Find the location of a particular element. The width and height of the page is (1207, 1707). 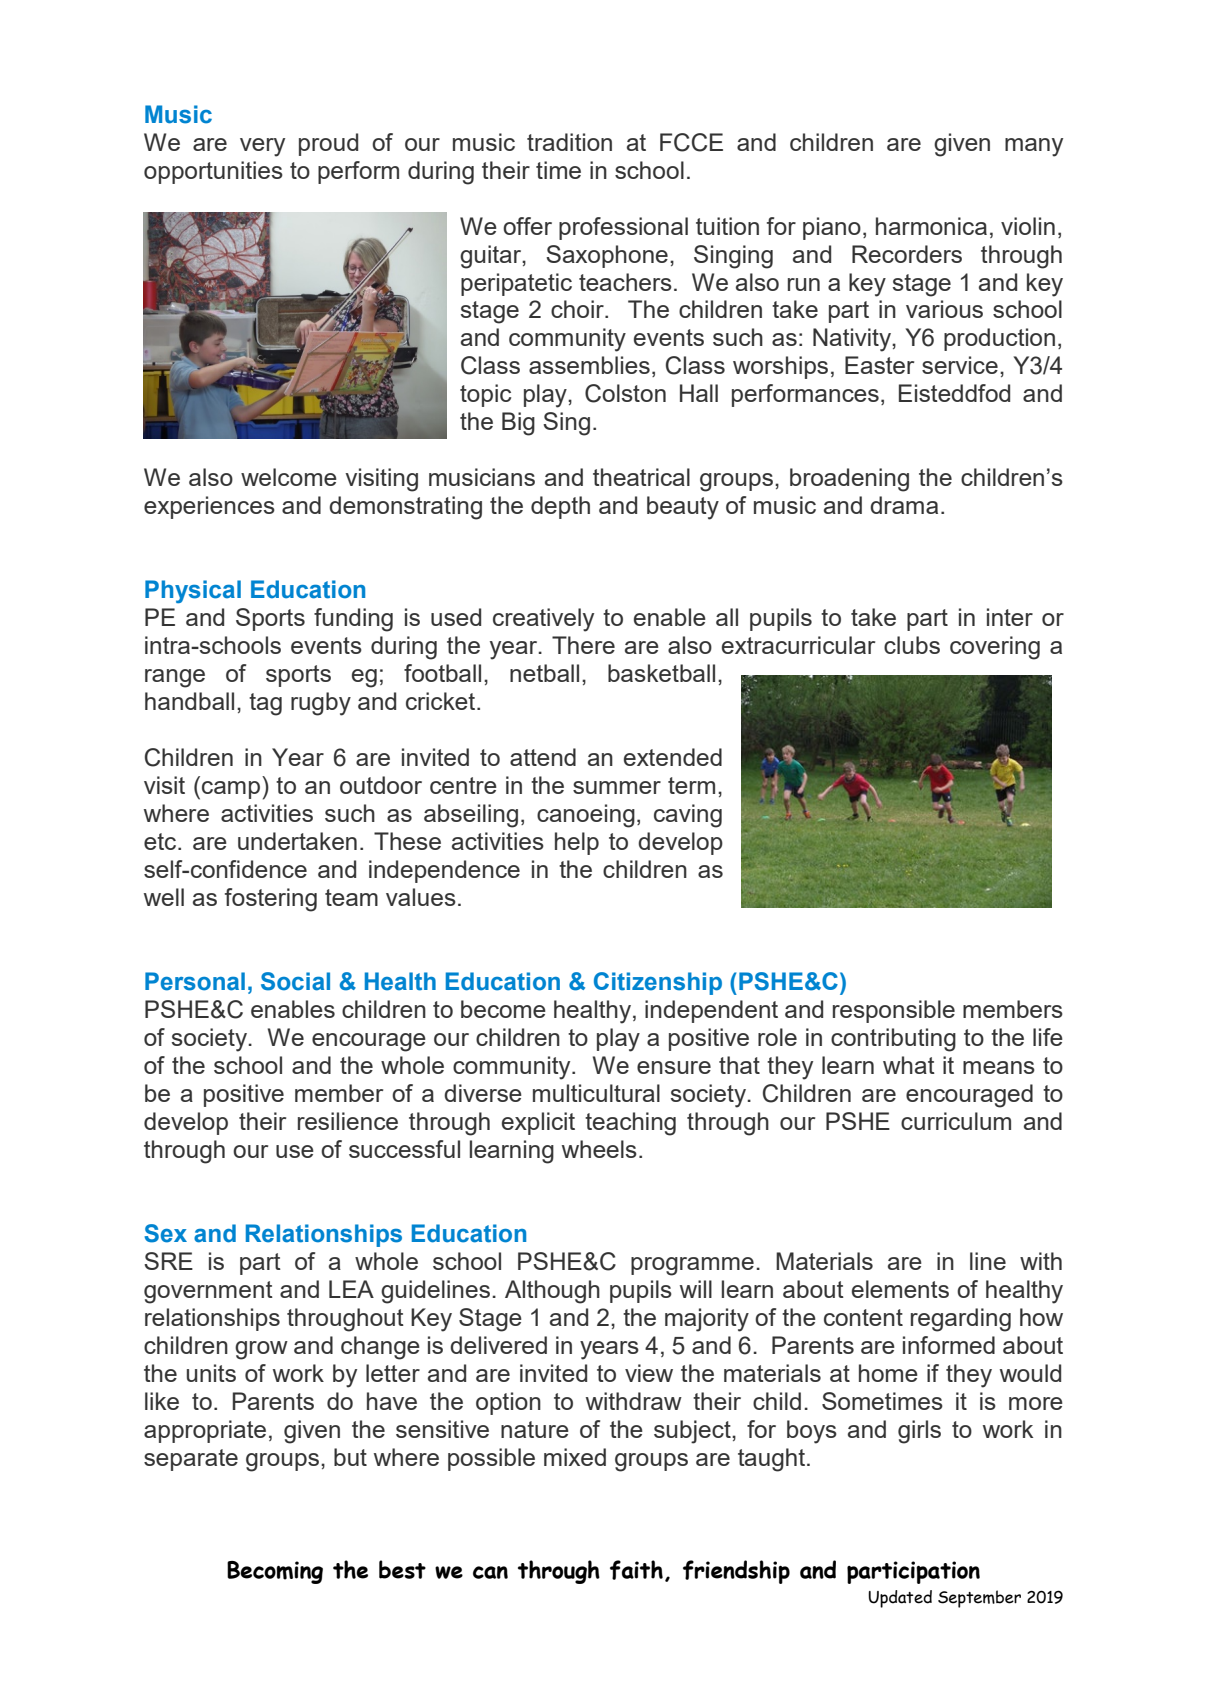

resilience is located at coordinates (348, 1121).
